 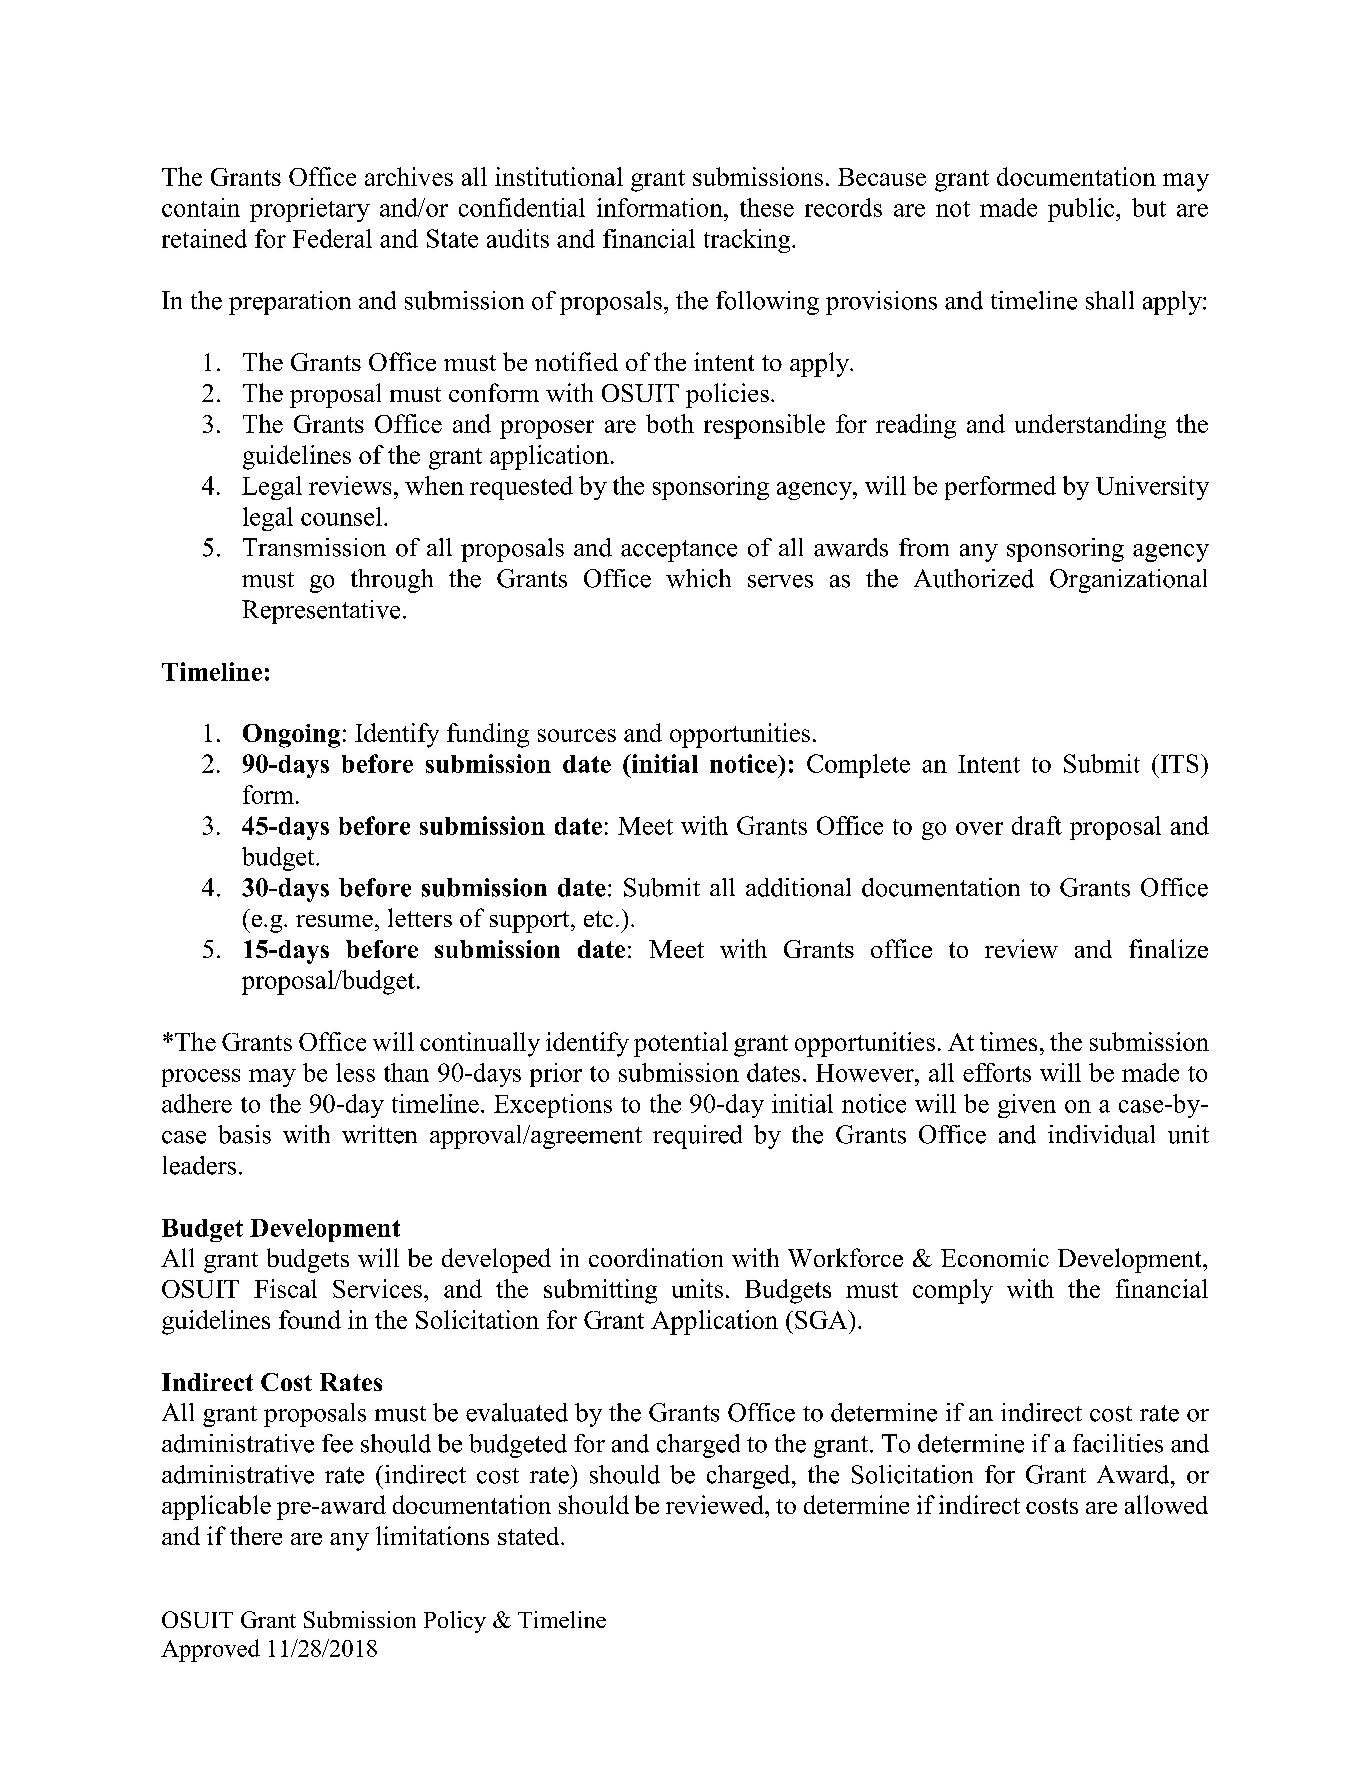 What do you see at coordinates (310, 210) in the screenshot?
I see `proprietary` at bounding box center [310, 210].
